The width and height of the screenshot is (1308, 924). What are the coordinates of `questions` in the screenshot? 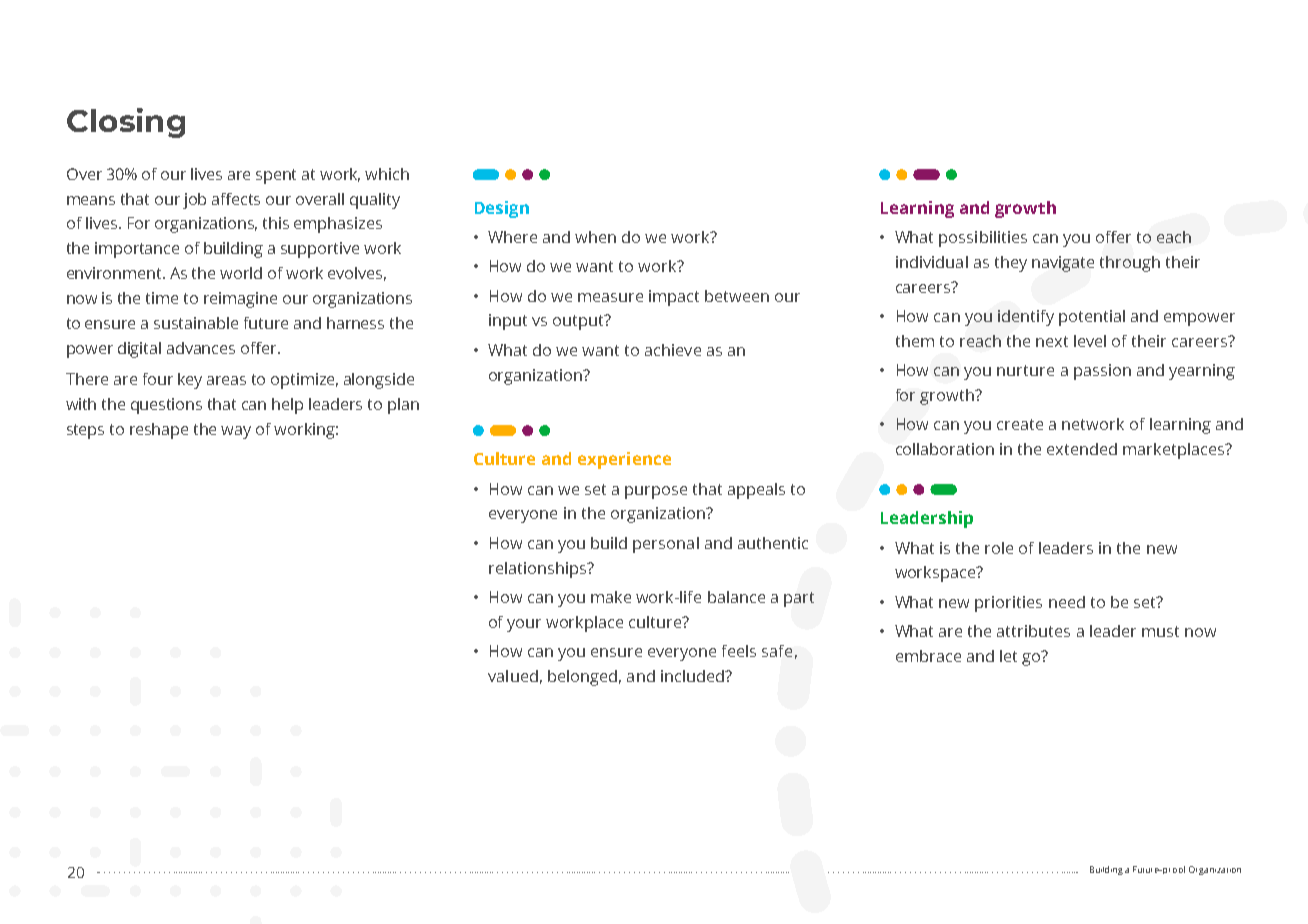 It's located at (166, 406).
